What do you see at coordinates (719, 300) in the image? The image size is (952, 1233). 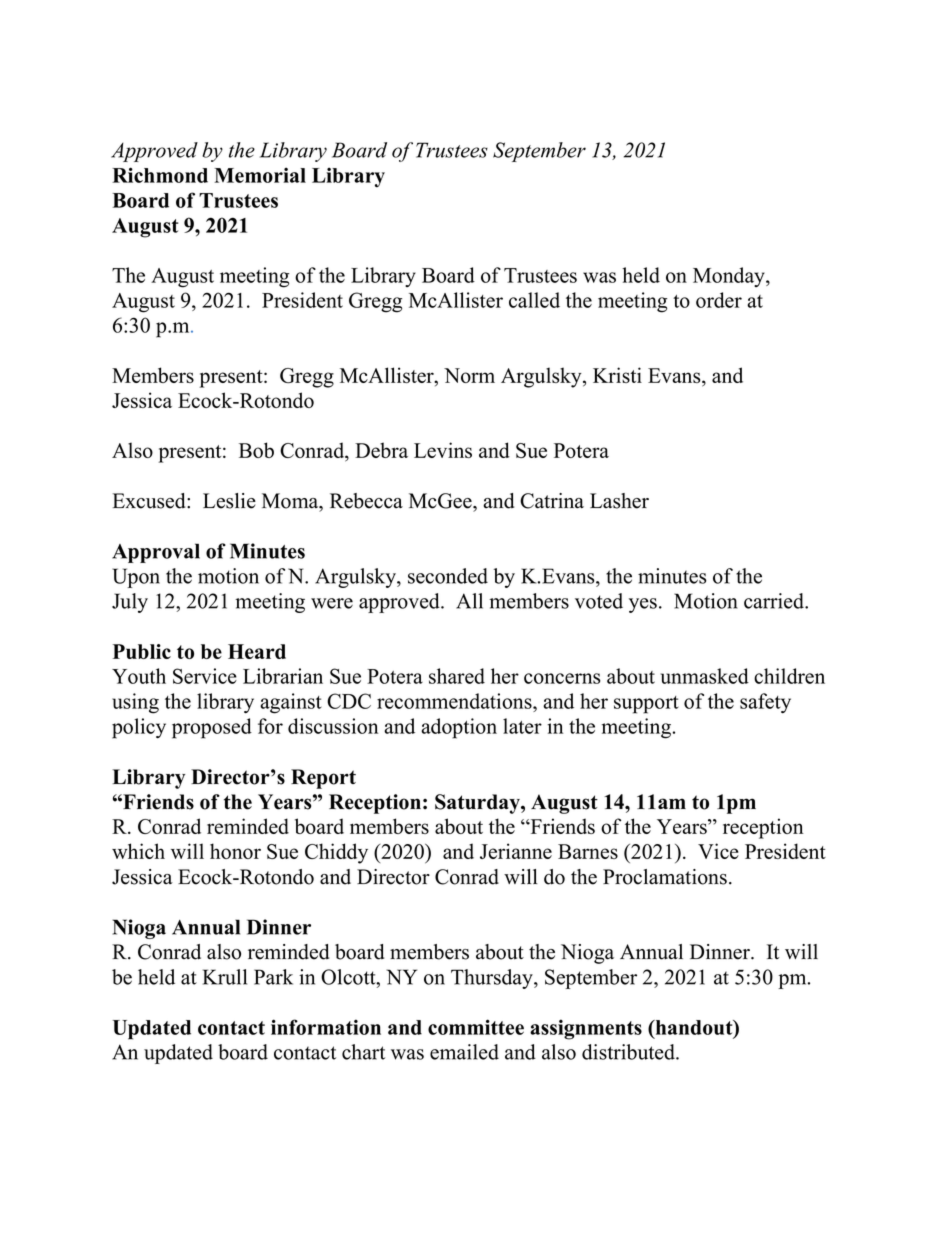 I see `order` at bounding box center [719, 300].
